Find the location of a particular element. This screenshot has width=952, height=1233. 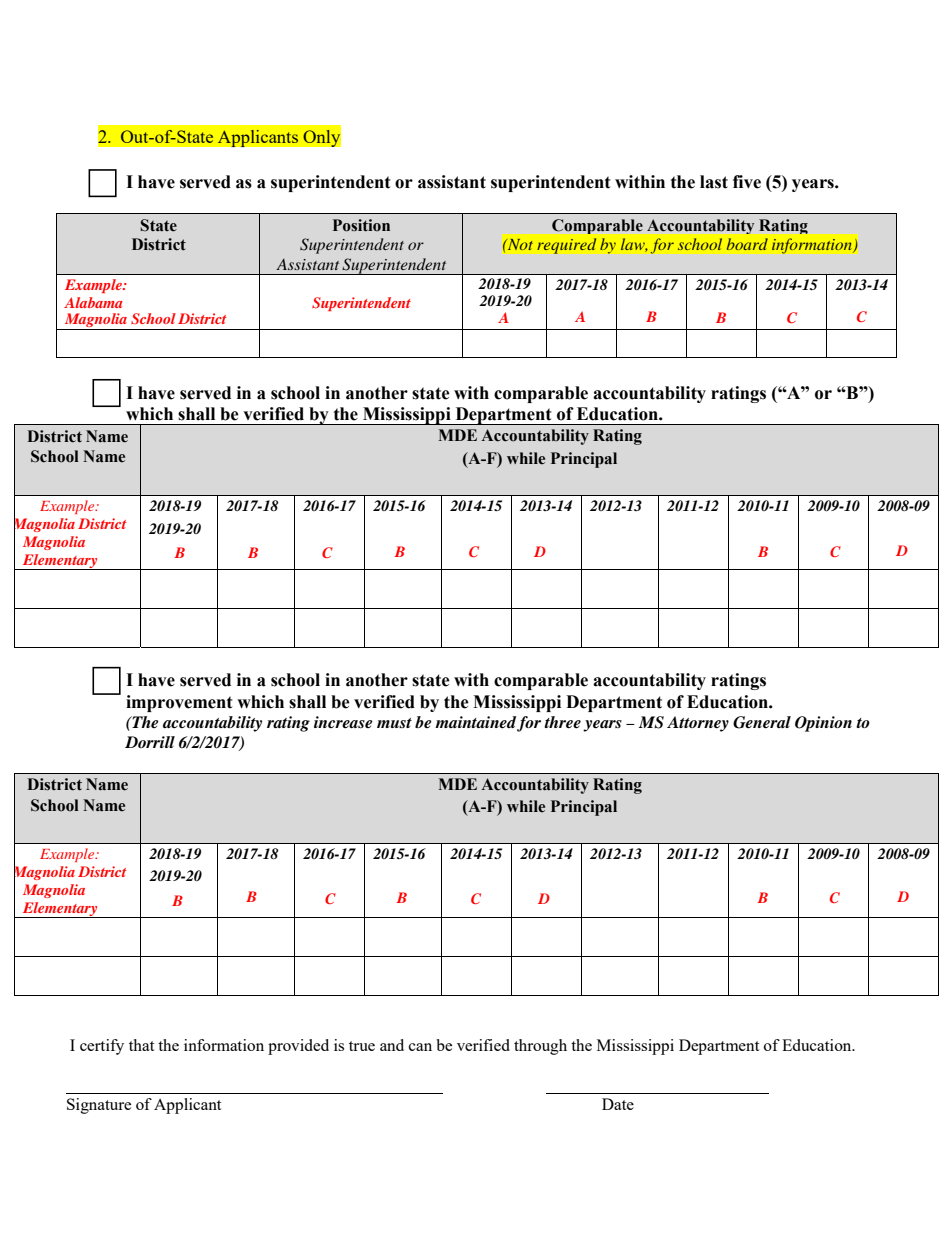

that is located at coordinates (141, 1045).
